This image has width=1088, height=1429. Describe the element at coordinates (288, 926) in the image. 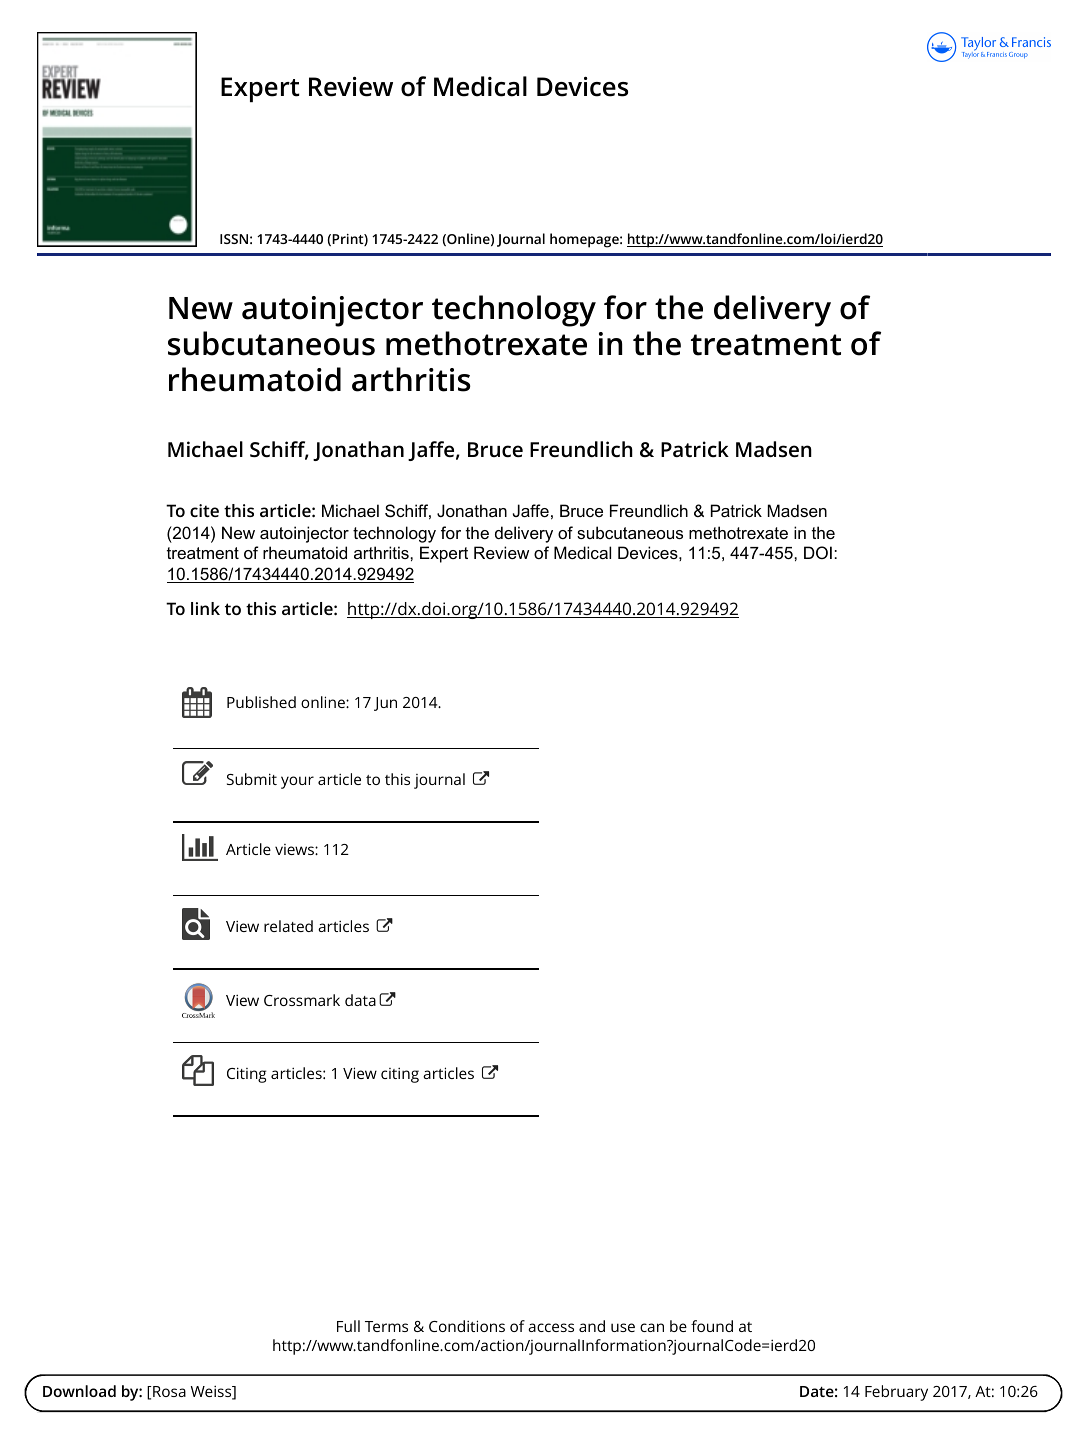

I see `related` at that location.
